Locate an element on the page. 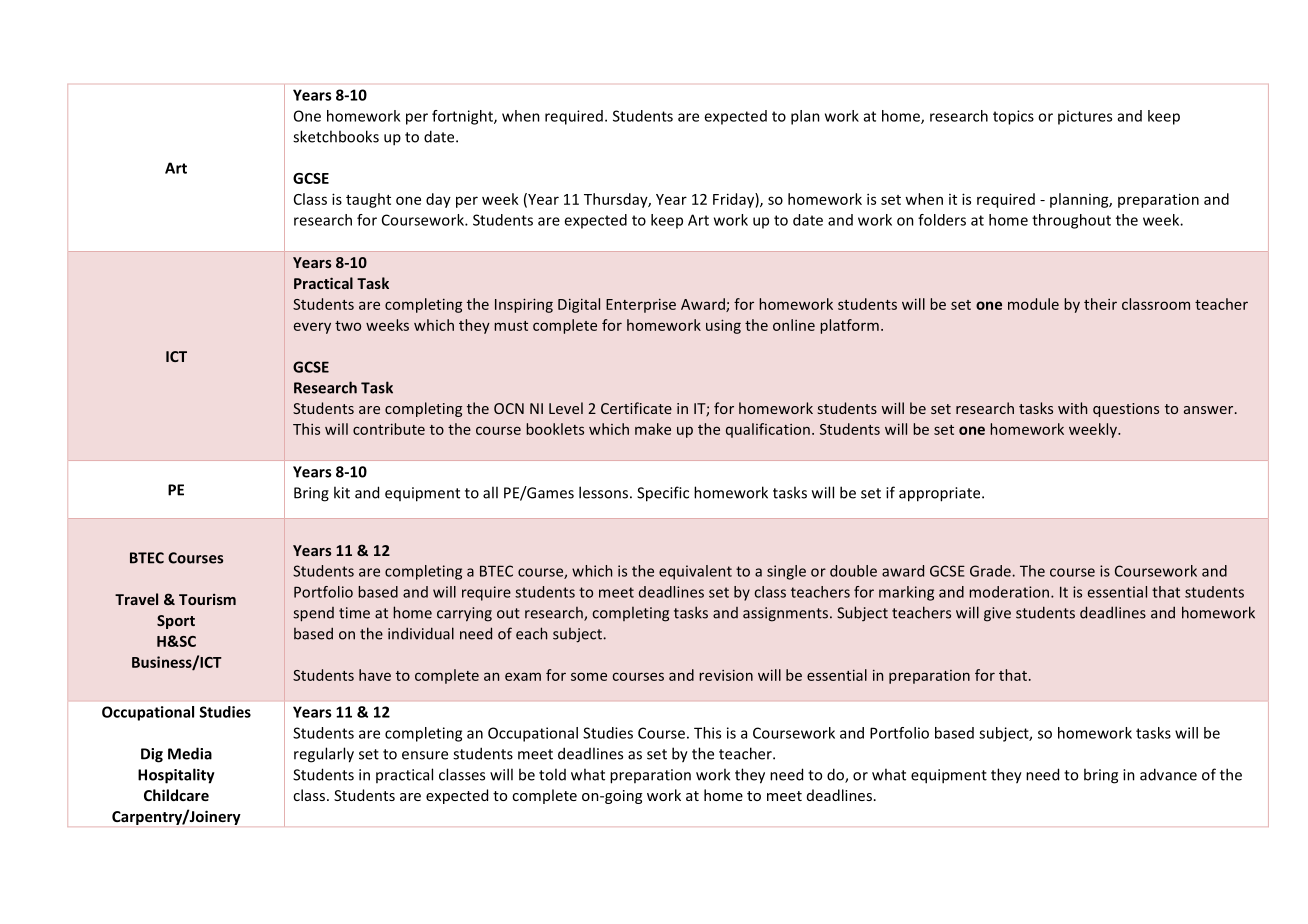  topics is located at coordinates (1013, 117).
